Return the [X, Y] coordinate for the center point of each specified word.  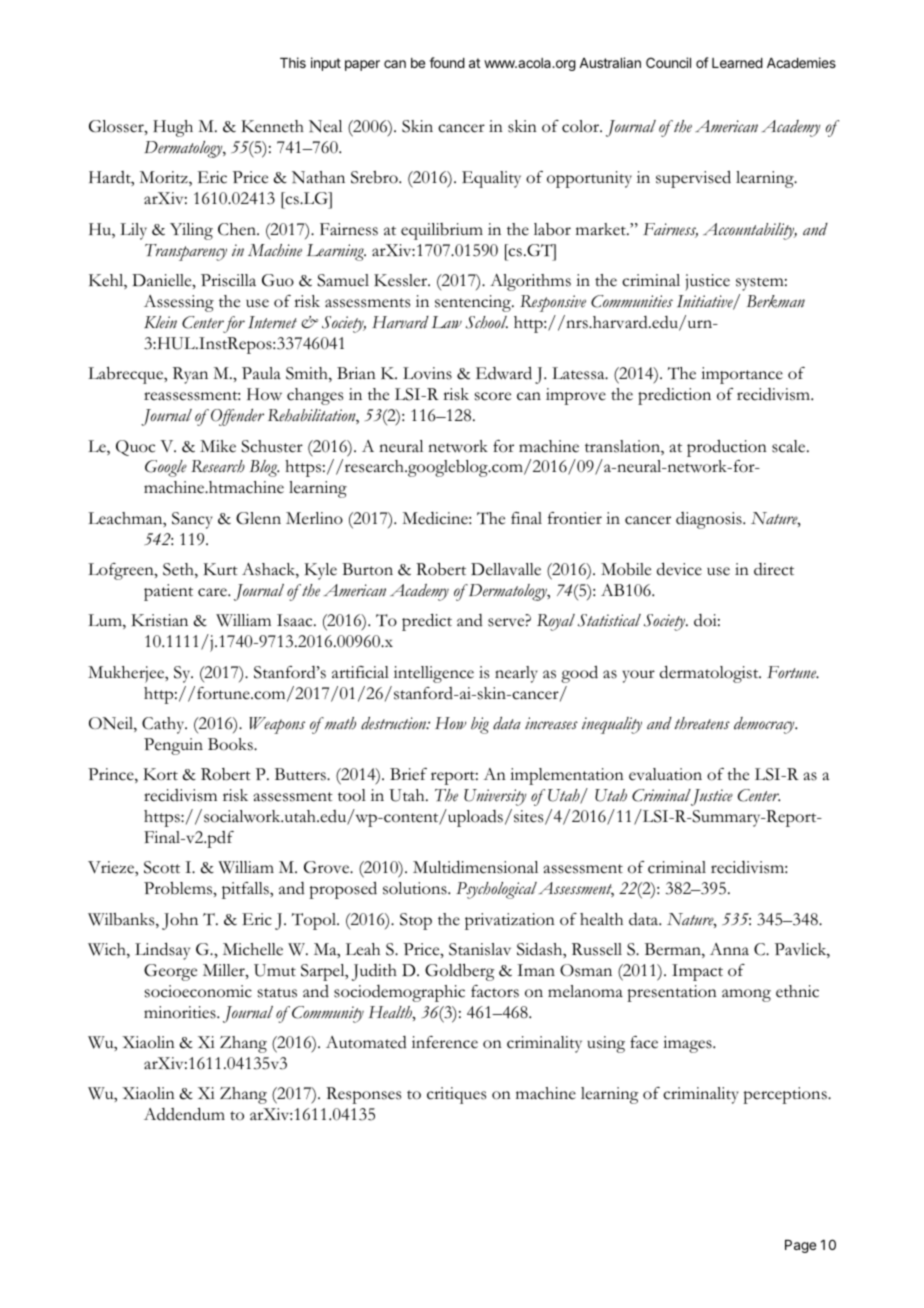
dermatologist [710, 674]
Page [800, 1246]
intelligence [434, 674]
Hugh [173, 128]
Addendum [184, 1114]
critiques [456, 1095]
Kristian [159, 620]
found [447, 62]
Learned [737, 63]
